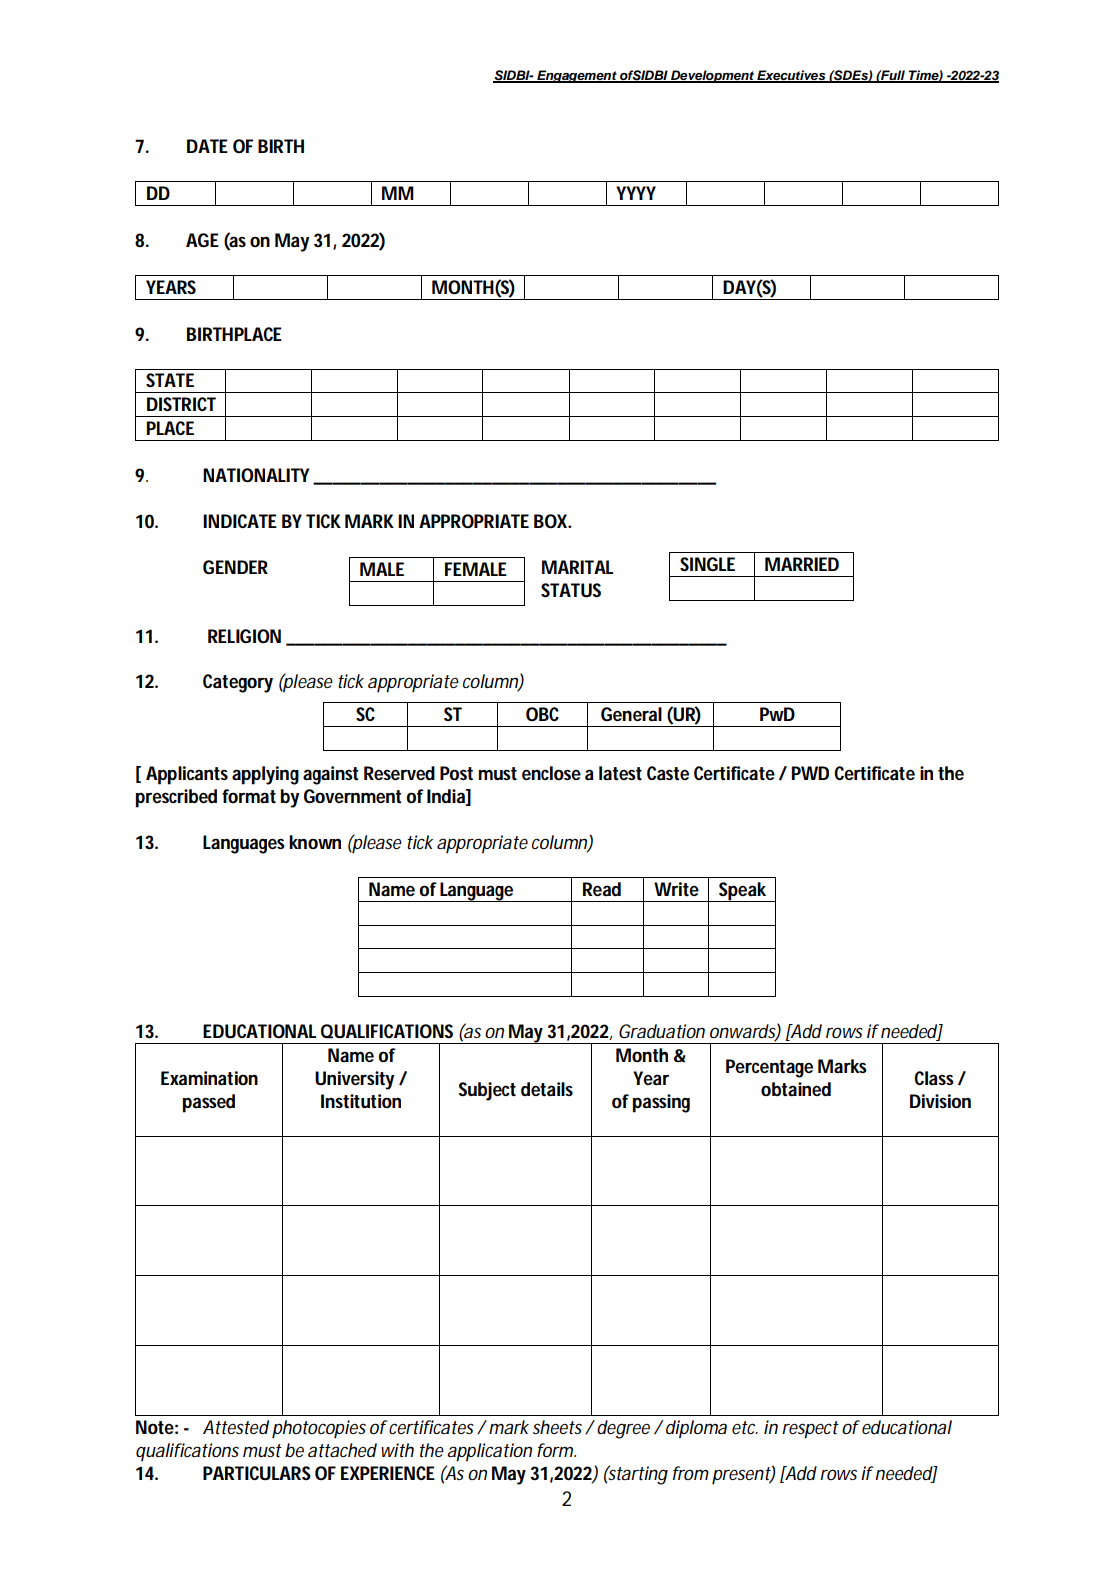  I want to click on enclose, so click(551, 773).
